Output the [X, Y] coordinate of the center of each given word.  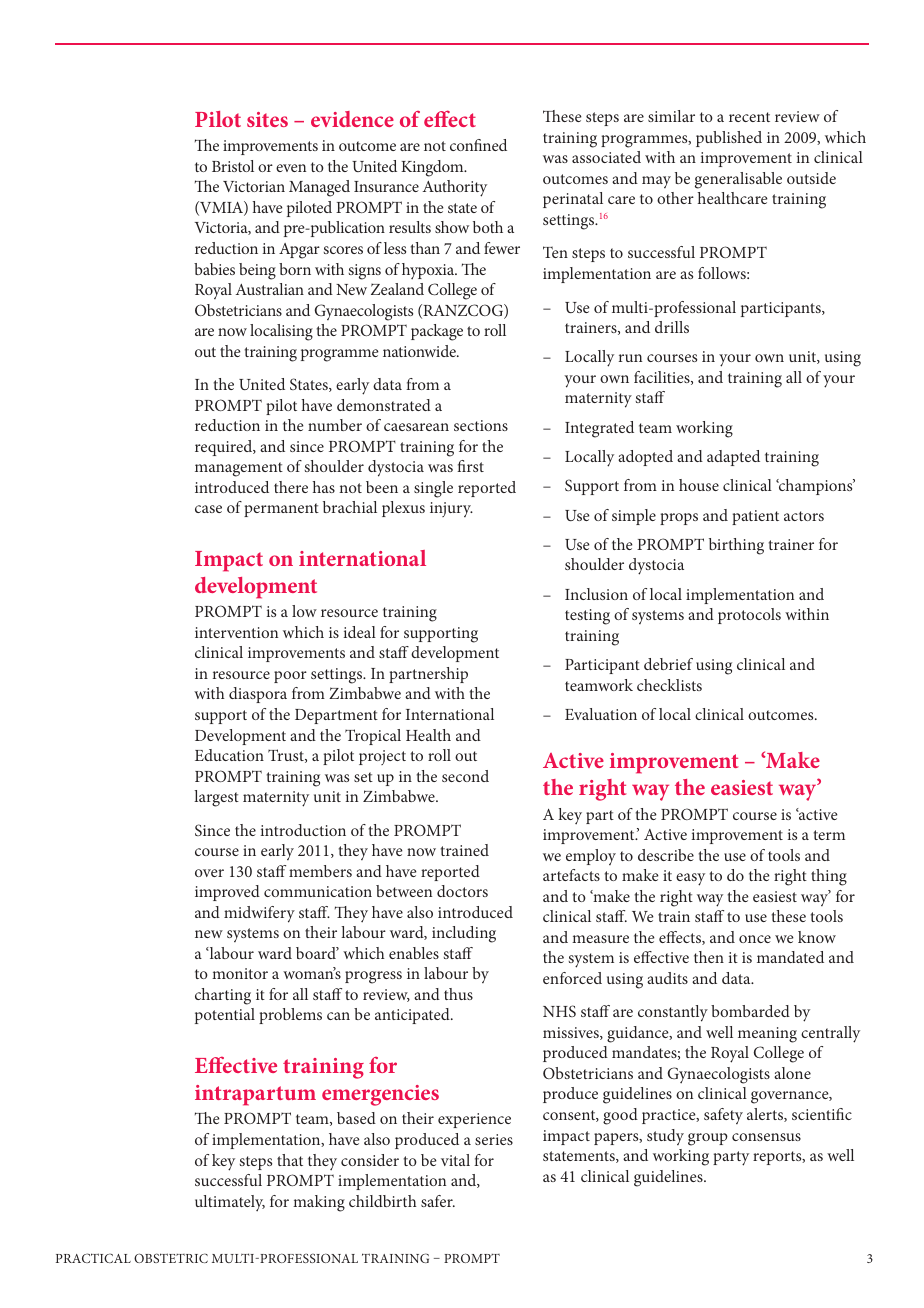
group [708, 1139]
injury [451, 509]
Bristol [233, 166]
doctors [462, 891]
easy [690, 879]
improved [227, 893]
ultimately [230, 1203]
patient [755, 517]
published [729, 139]
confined [478, 145]
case [208, 509]
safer [438, 1201]
